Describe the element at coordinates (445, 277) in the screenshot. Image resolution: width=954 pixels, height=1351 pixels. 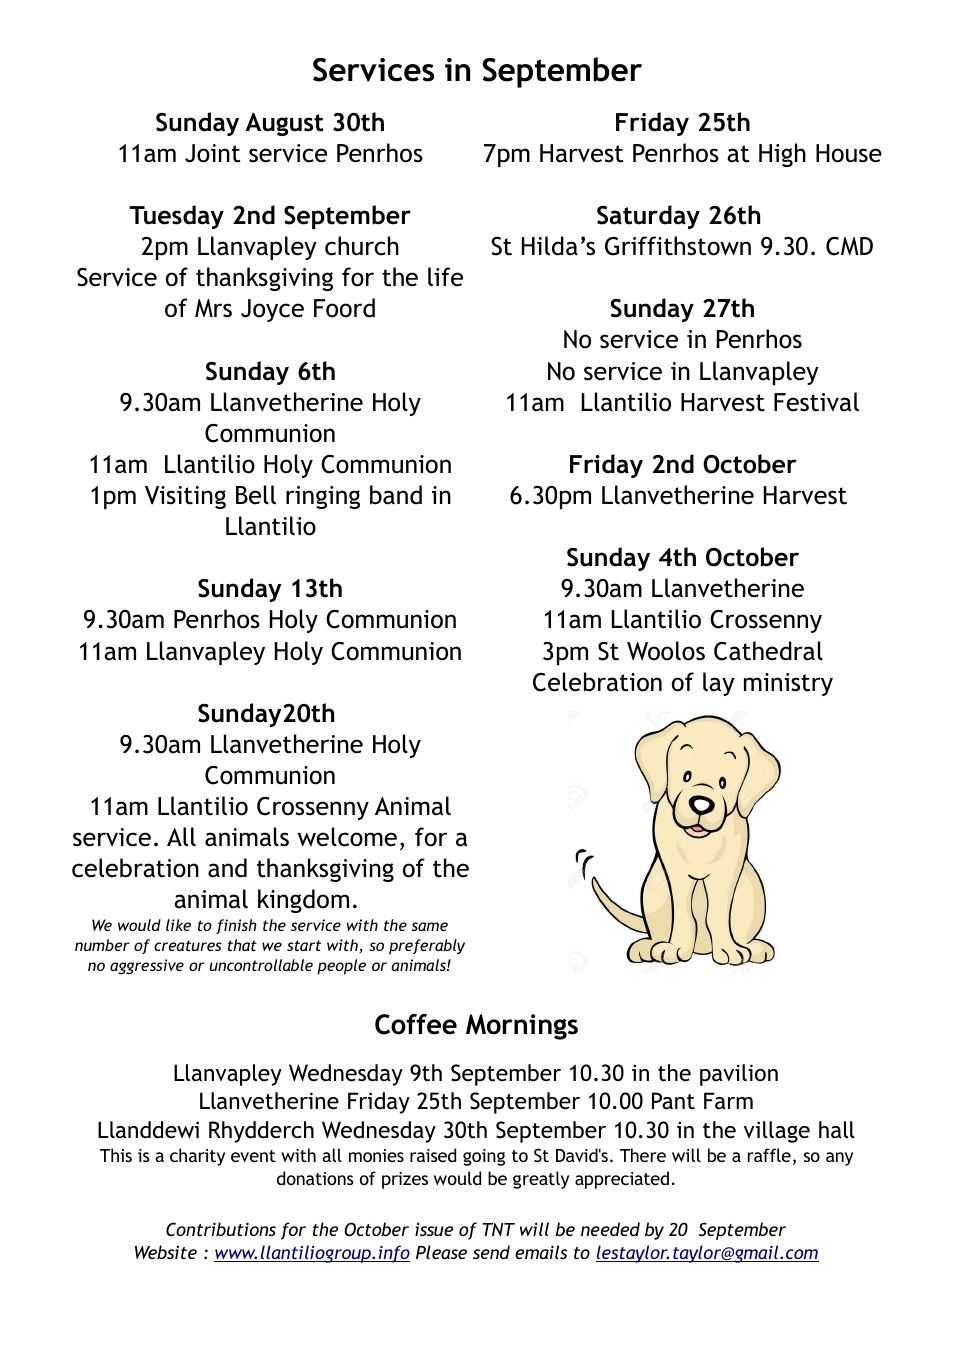
I see `life` at that location.
